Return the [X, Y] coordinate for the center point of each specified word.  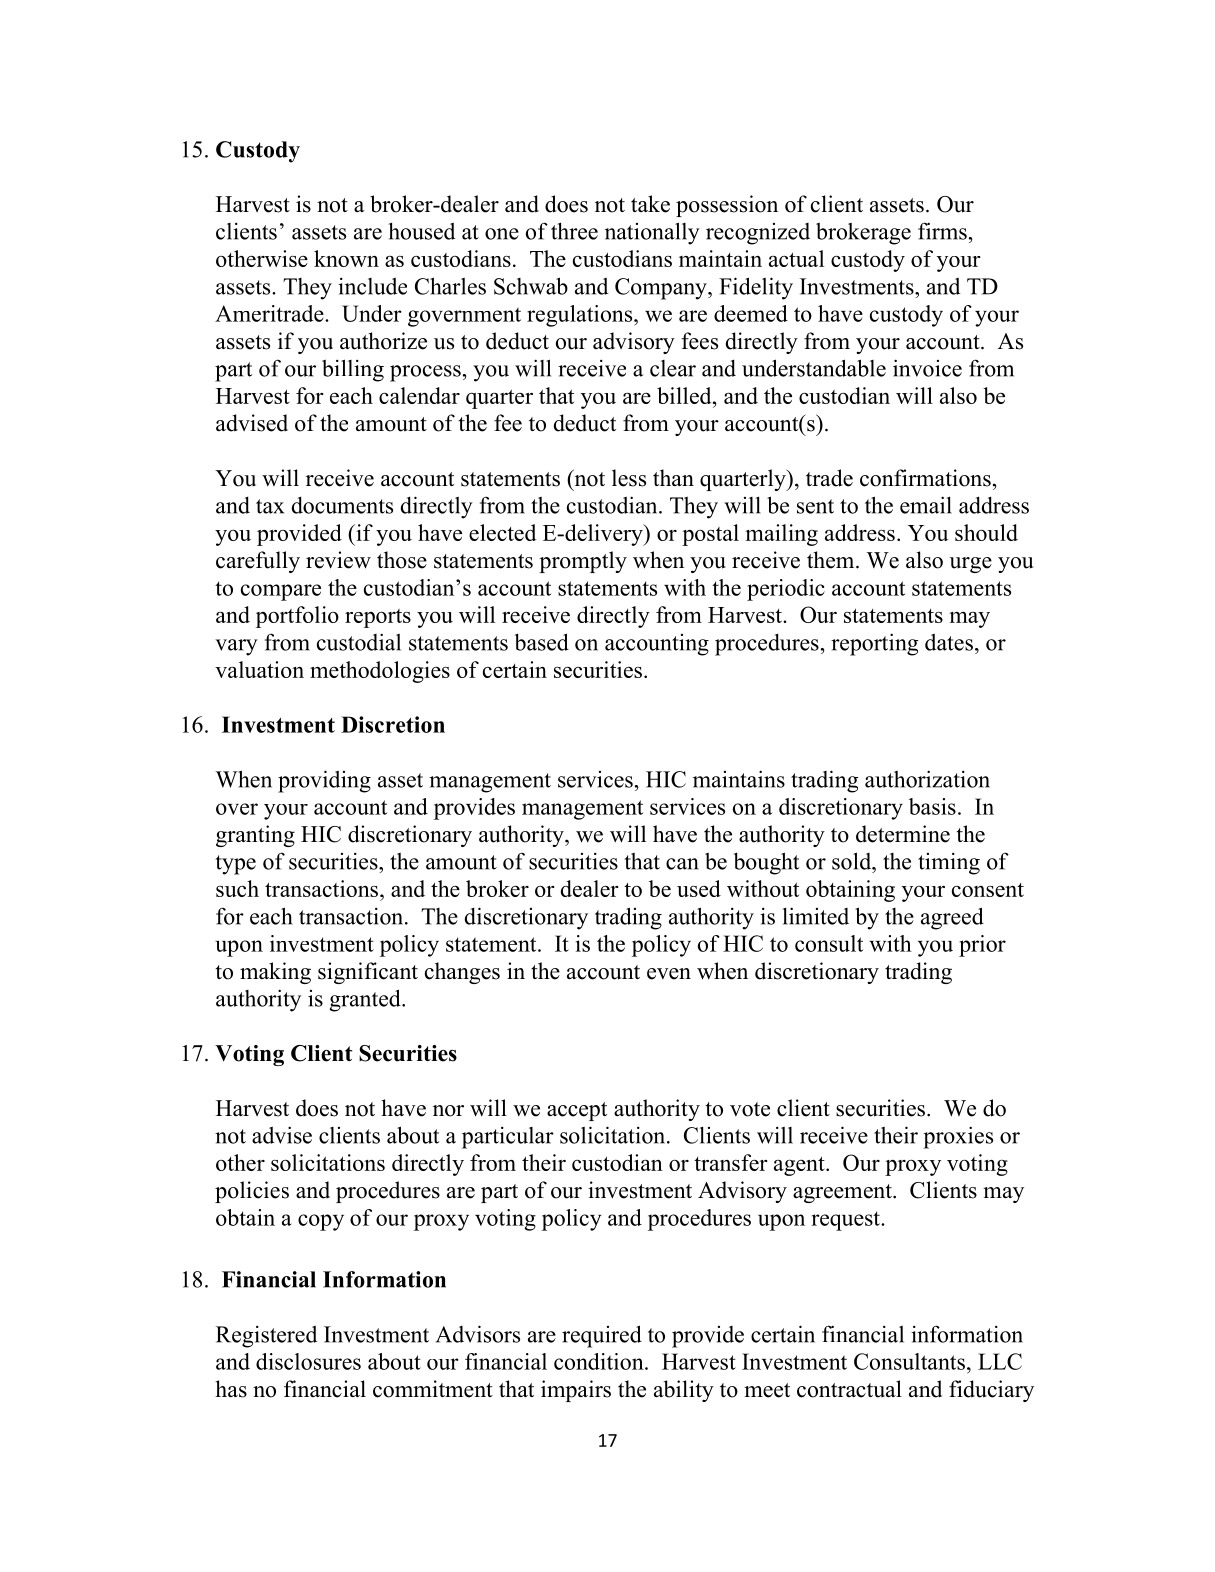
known [346, 258]
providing [324, 781]
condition [600, 1361]
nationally [652, 233]
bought [766, 863]
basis [932, 806]
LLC [1000, 1361]
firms [942, 231]
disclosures [308, 1361]
